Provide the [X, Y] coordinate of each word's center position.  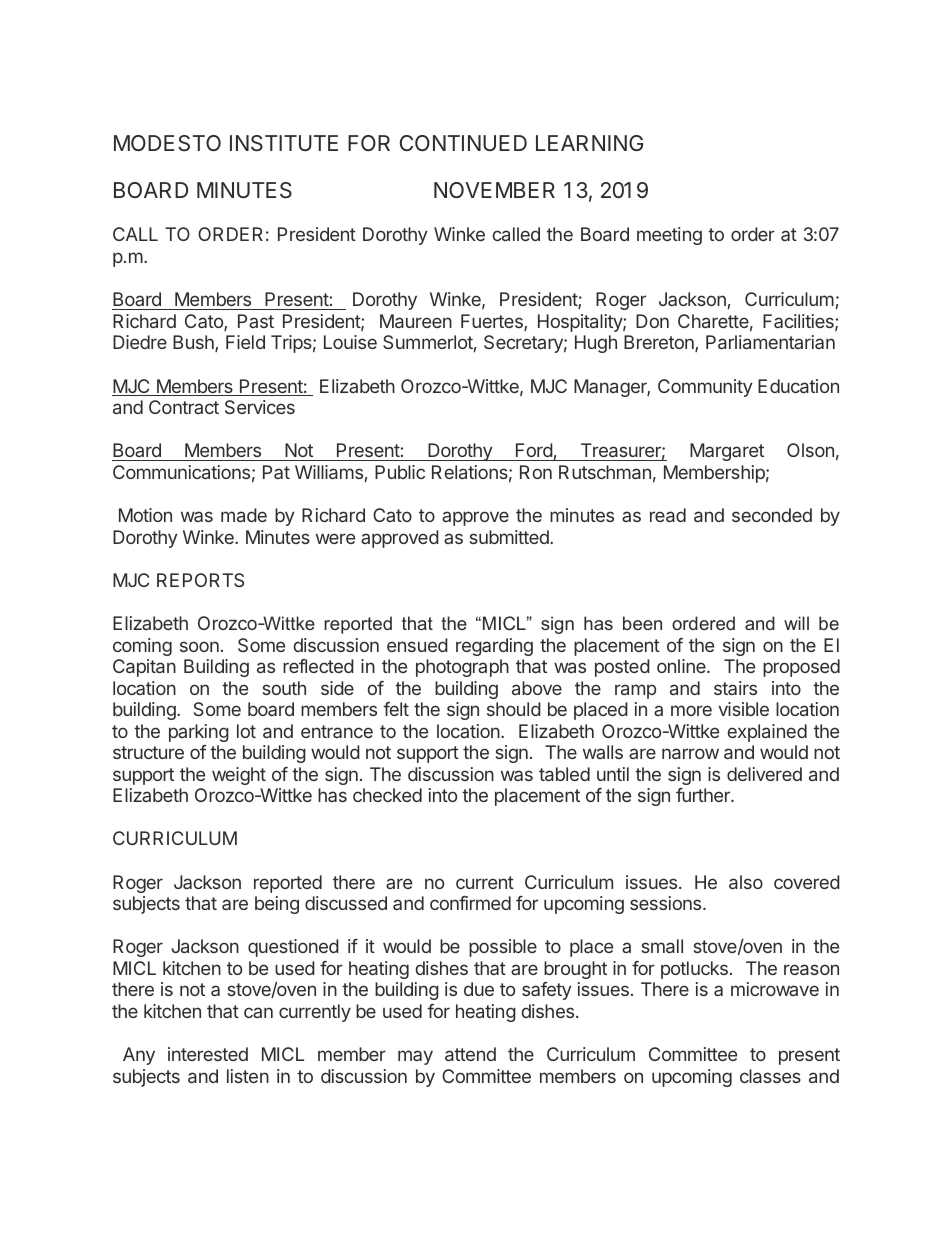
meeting [669, 236]
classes [770, 1076]
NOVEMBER [494, 190]
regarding [494, 647]
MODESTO [167, 143]
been [642, 623]
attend [470, 1054]
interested [208, 1054]
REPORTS [200, 580]
